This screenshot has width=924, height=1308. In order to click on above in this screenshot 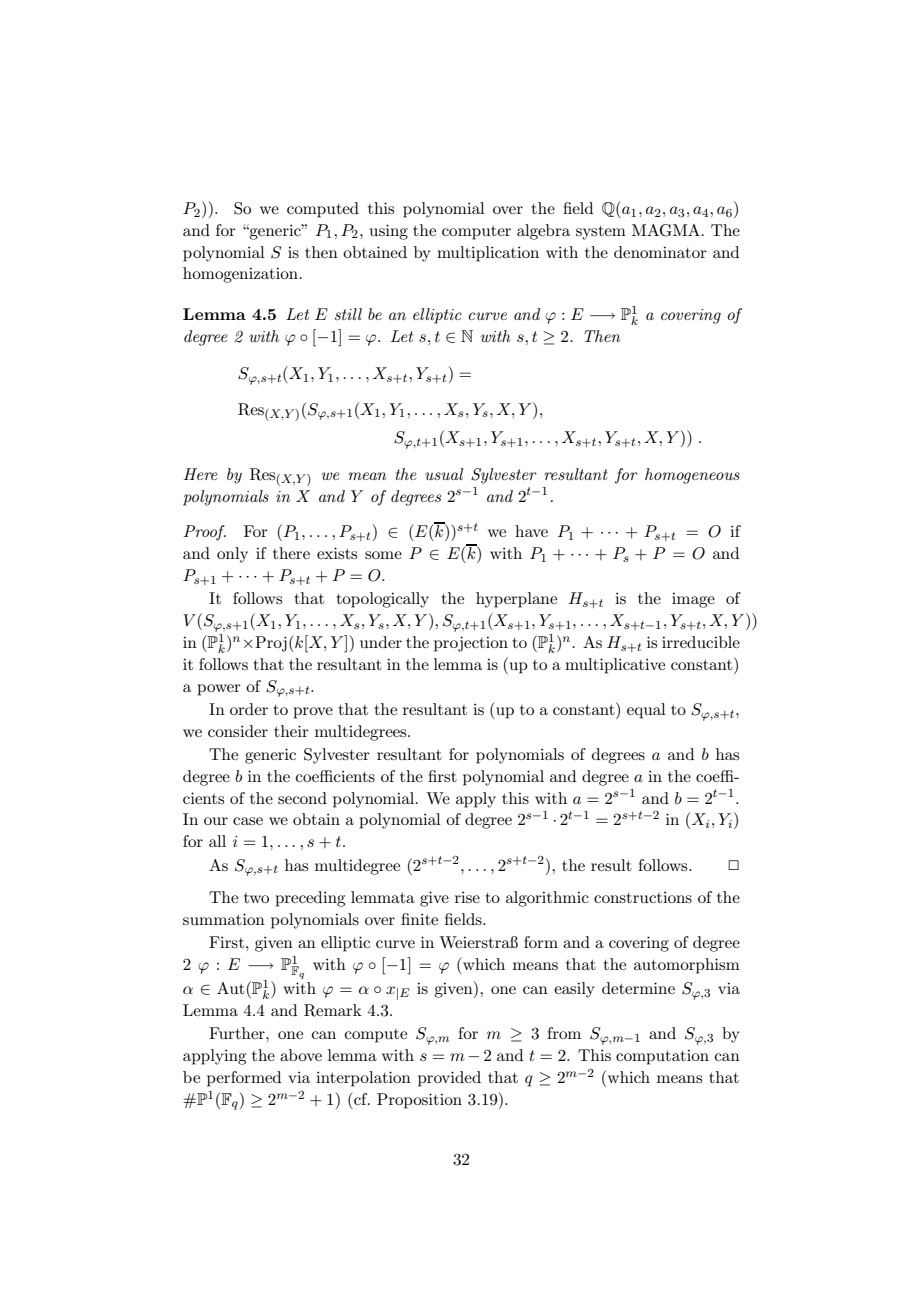, I will do `click(301, 1055)`.
